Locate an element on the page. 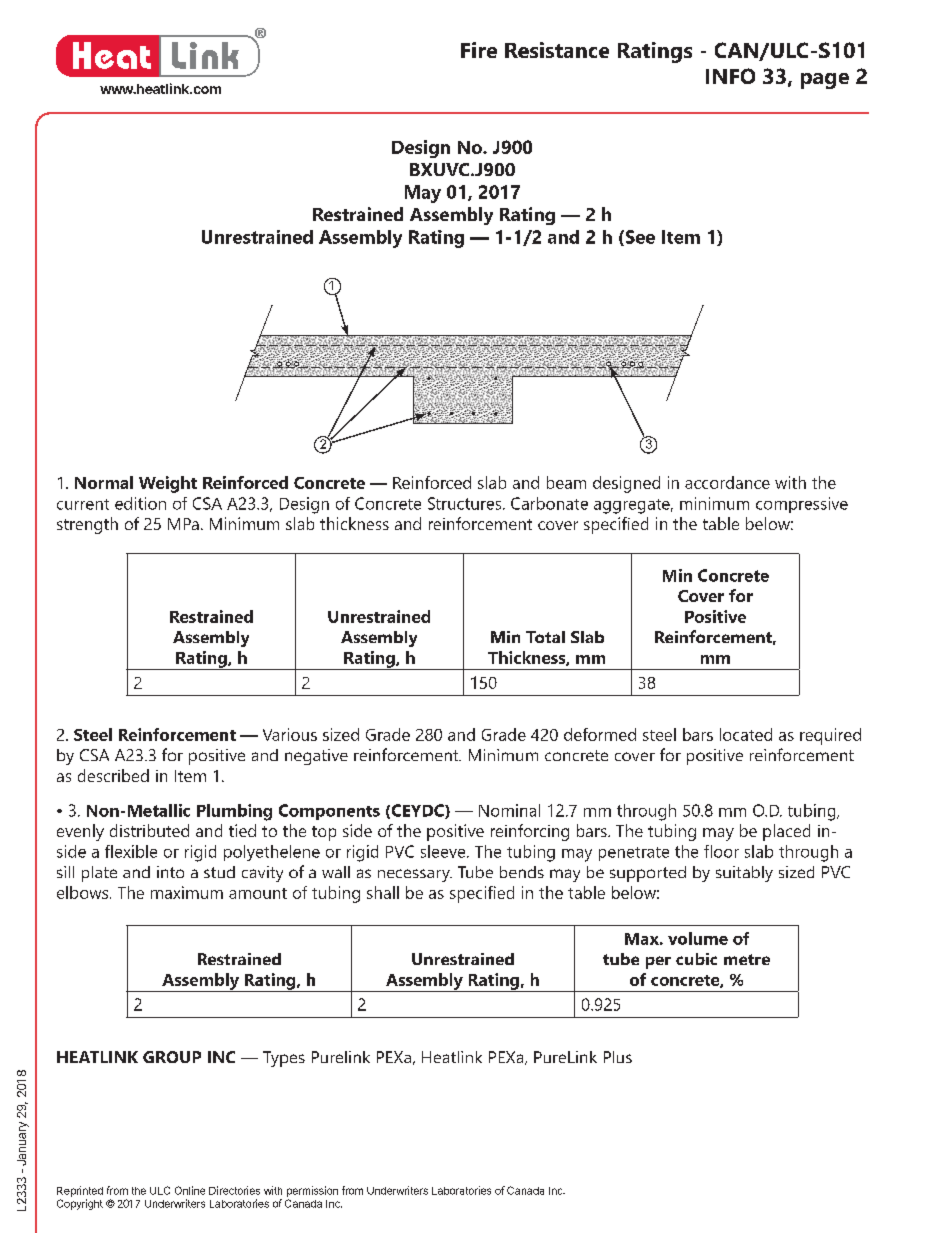 This document has height=1233, width=952. page is located at coordinates (825, 81).
